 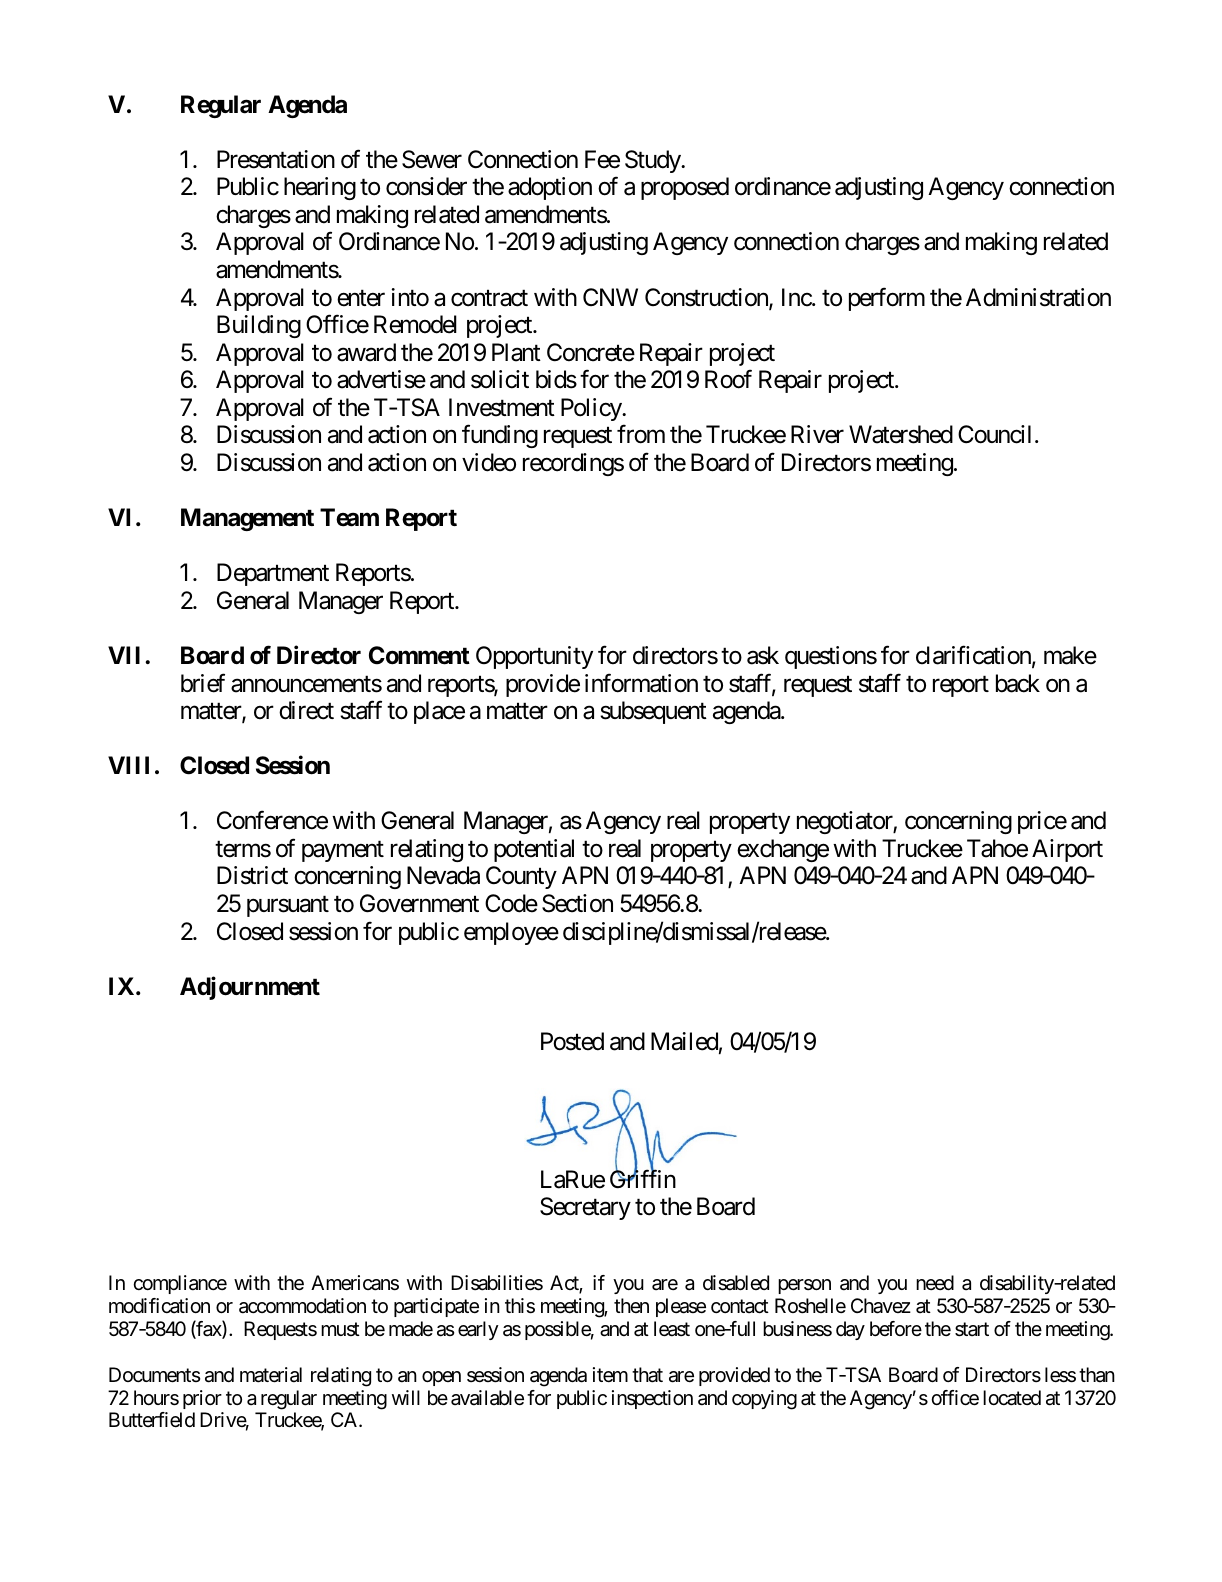 What do you see at coordinates (1067, 850) in the page?
I see `Airport` at bounding box center [1067, 850].
